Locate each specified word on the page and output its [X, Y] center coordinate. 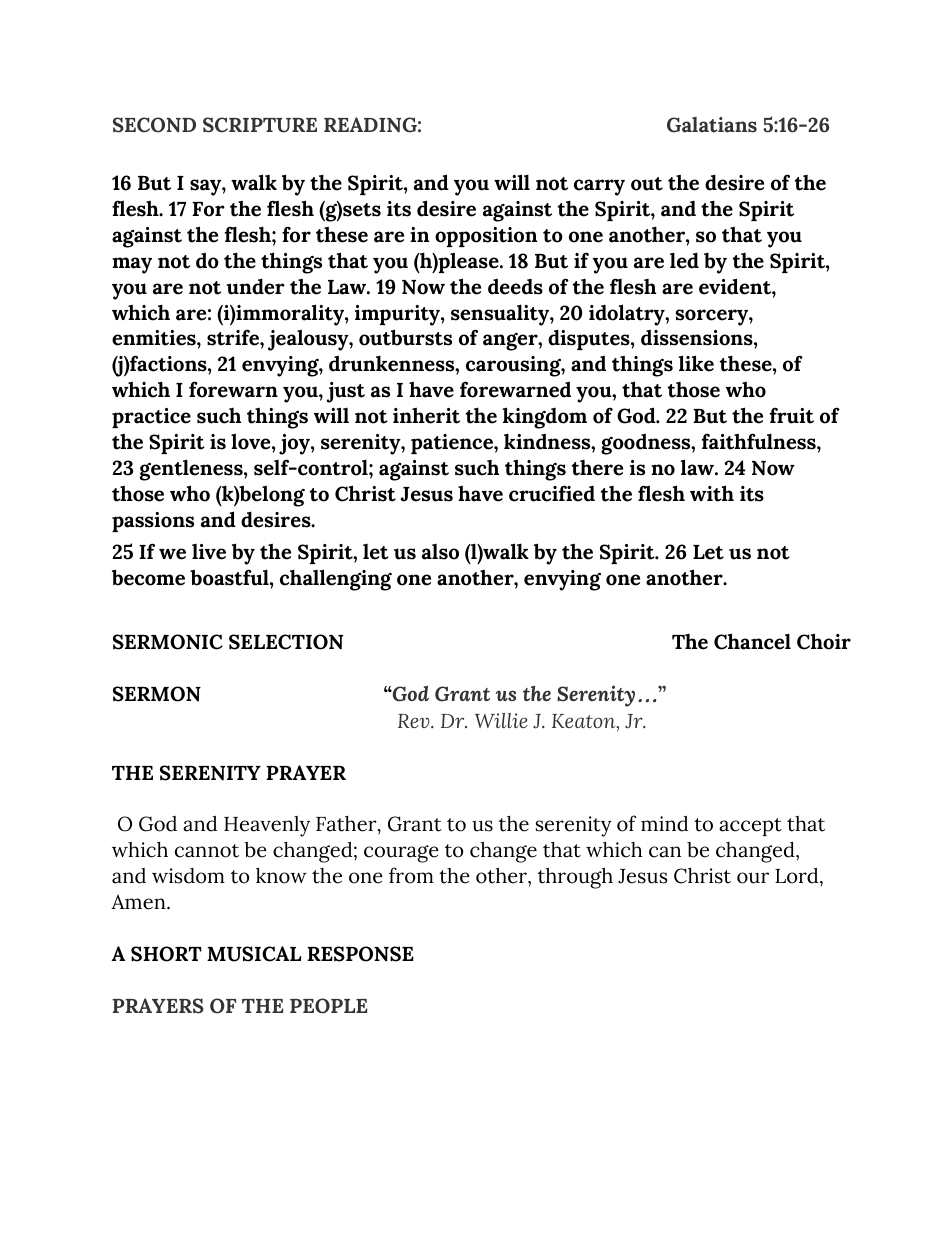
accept [750, 827]
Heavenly [267, 826]
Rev [415, 721]
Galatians [712, 125]
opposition [486, 237]
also [440, 552]
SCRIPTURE [260, 125]
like [696, 363]
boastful [230, 577]
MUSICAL [254, 954]
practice [151, 418]
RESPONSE [360, 954]
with [712, 493]
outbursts [405, 337]
